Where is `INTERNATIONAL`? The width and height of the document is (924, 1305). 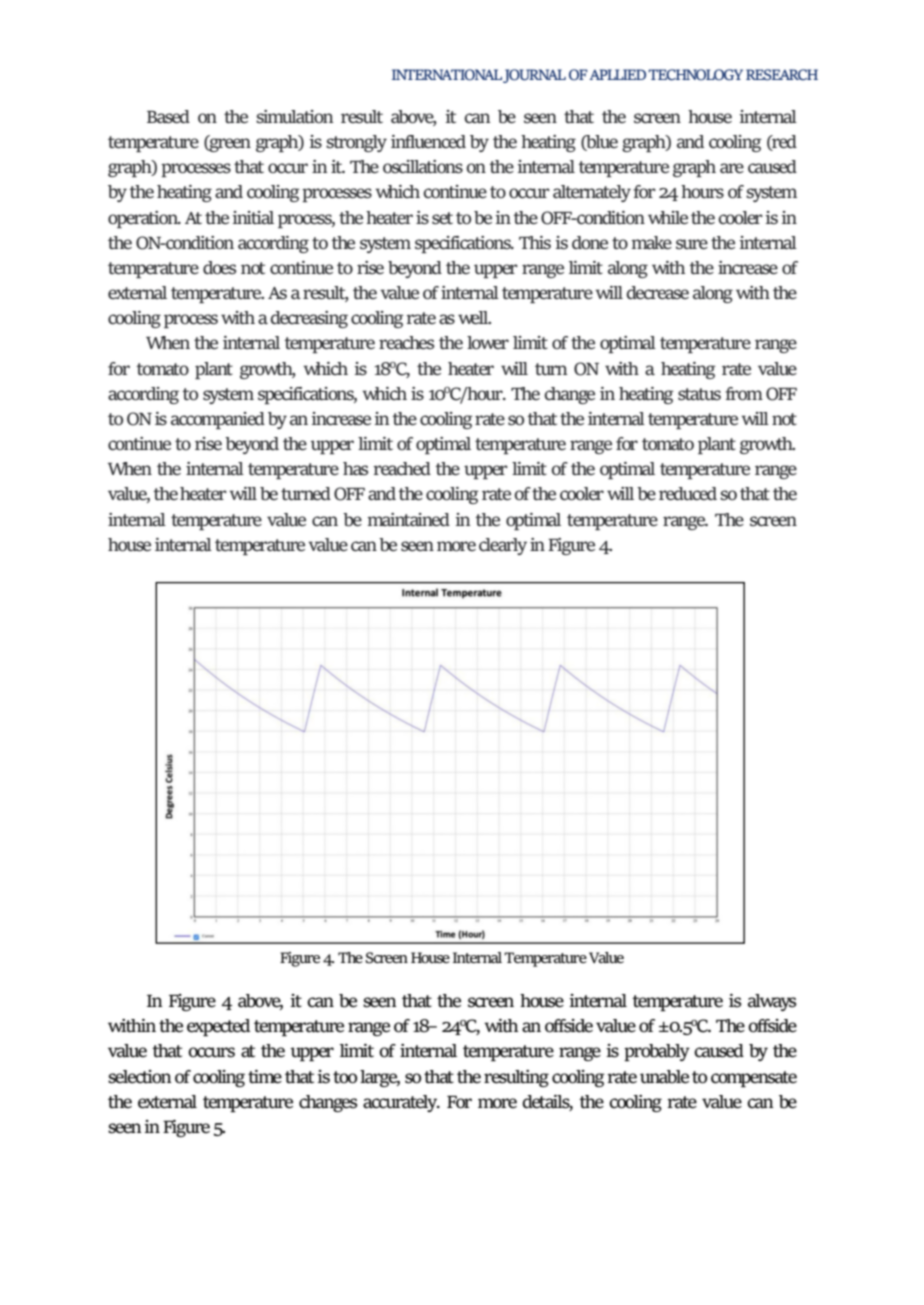
INTERNATIONAL is located at coordinates (447, 75).
